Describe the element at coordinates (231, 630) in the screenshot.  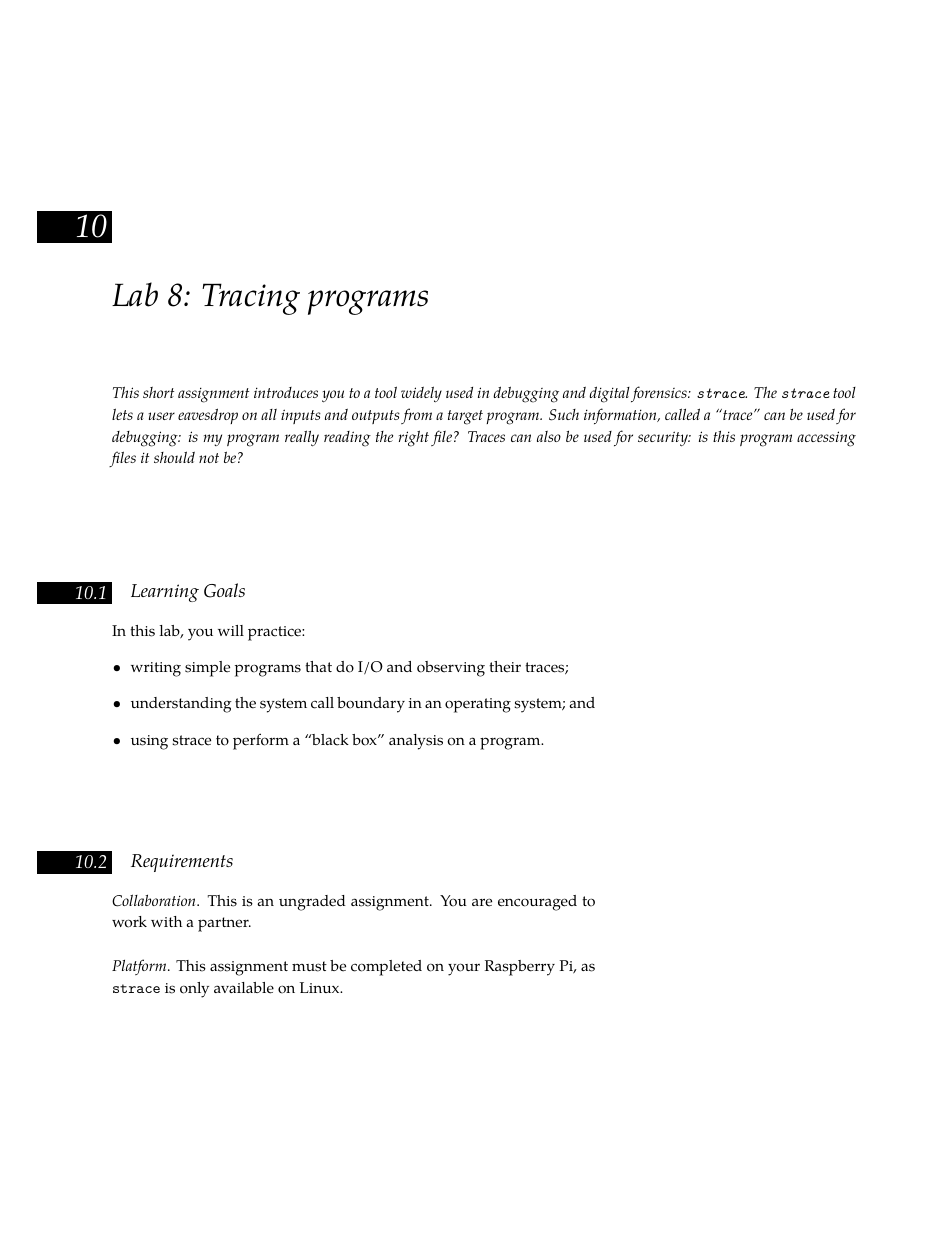
I see `will` at that location.
